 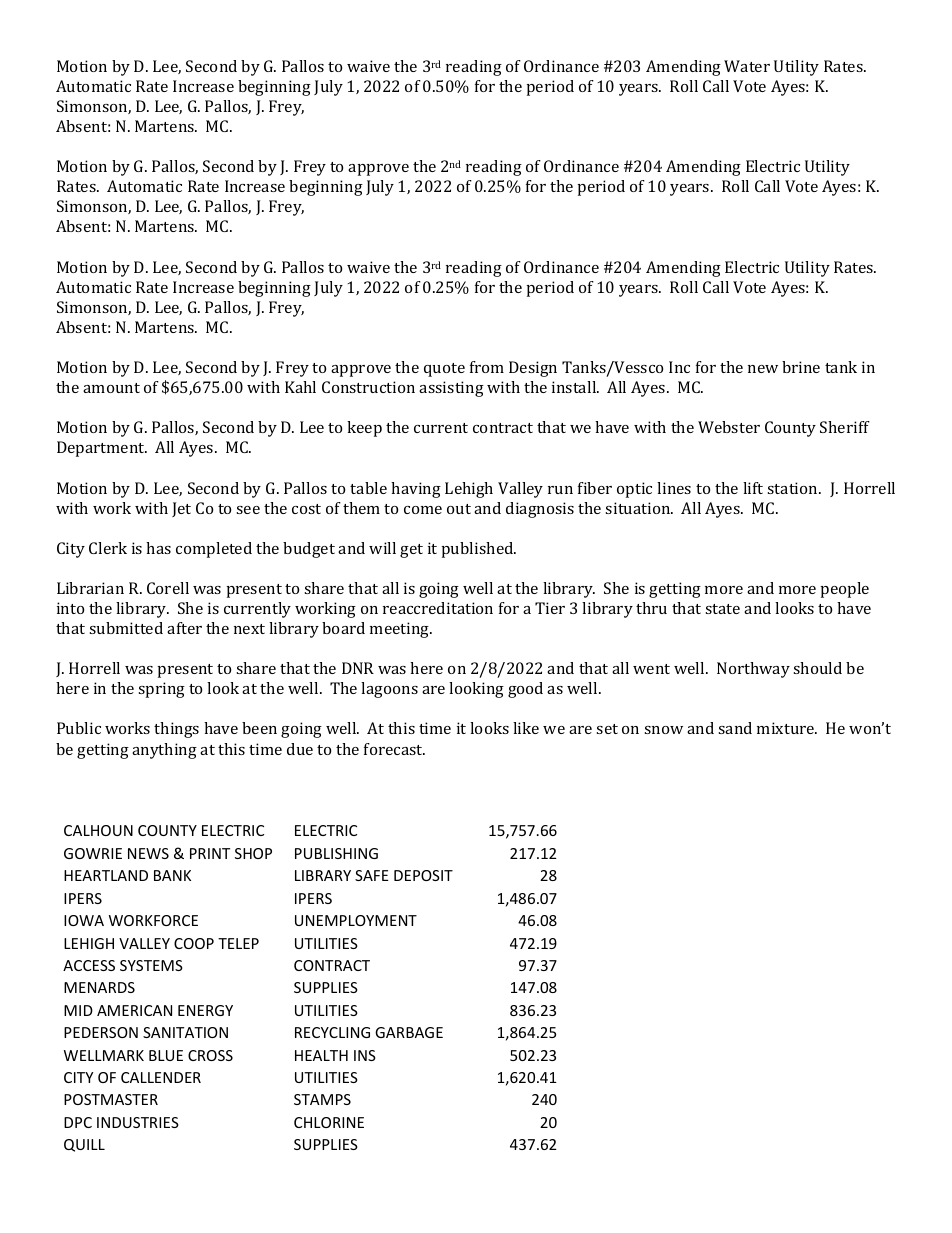 What do you see at coordinates (300, 387) in the document?
I see `Kahl` at bounding box center [300, 387].
